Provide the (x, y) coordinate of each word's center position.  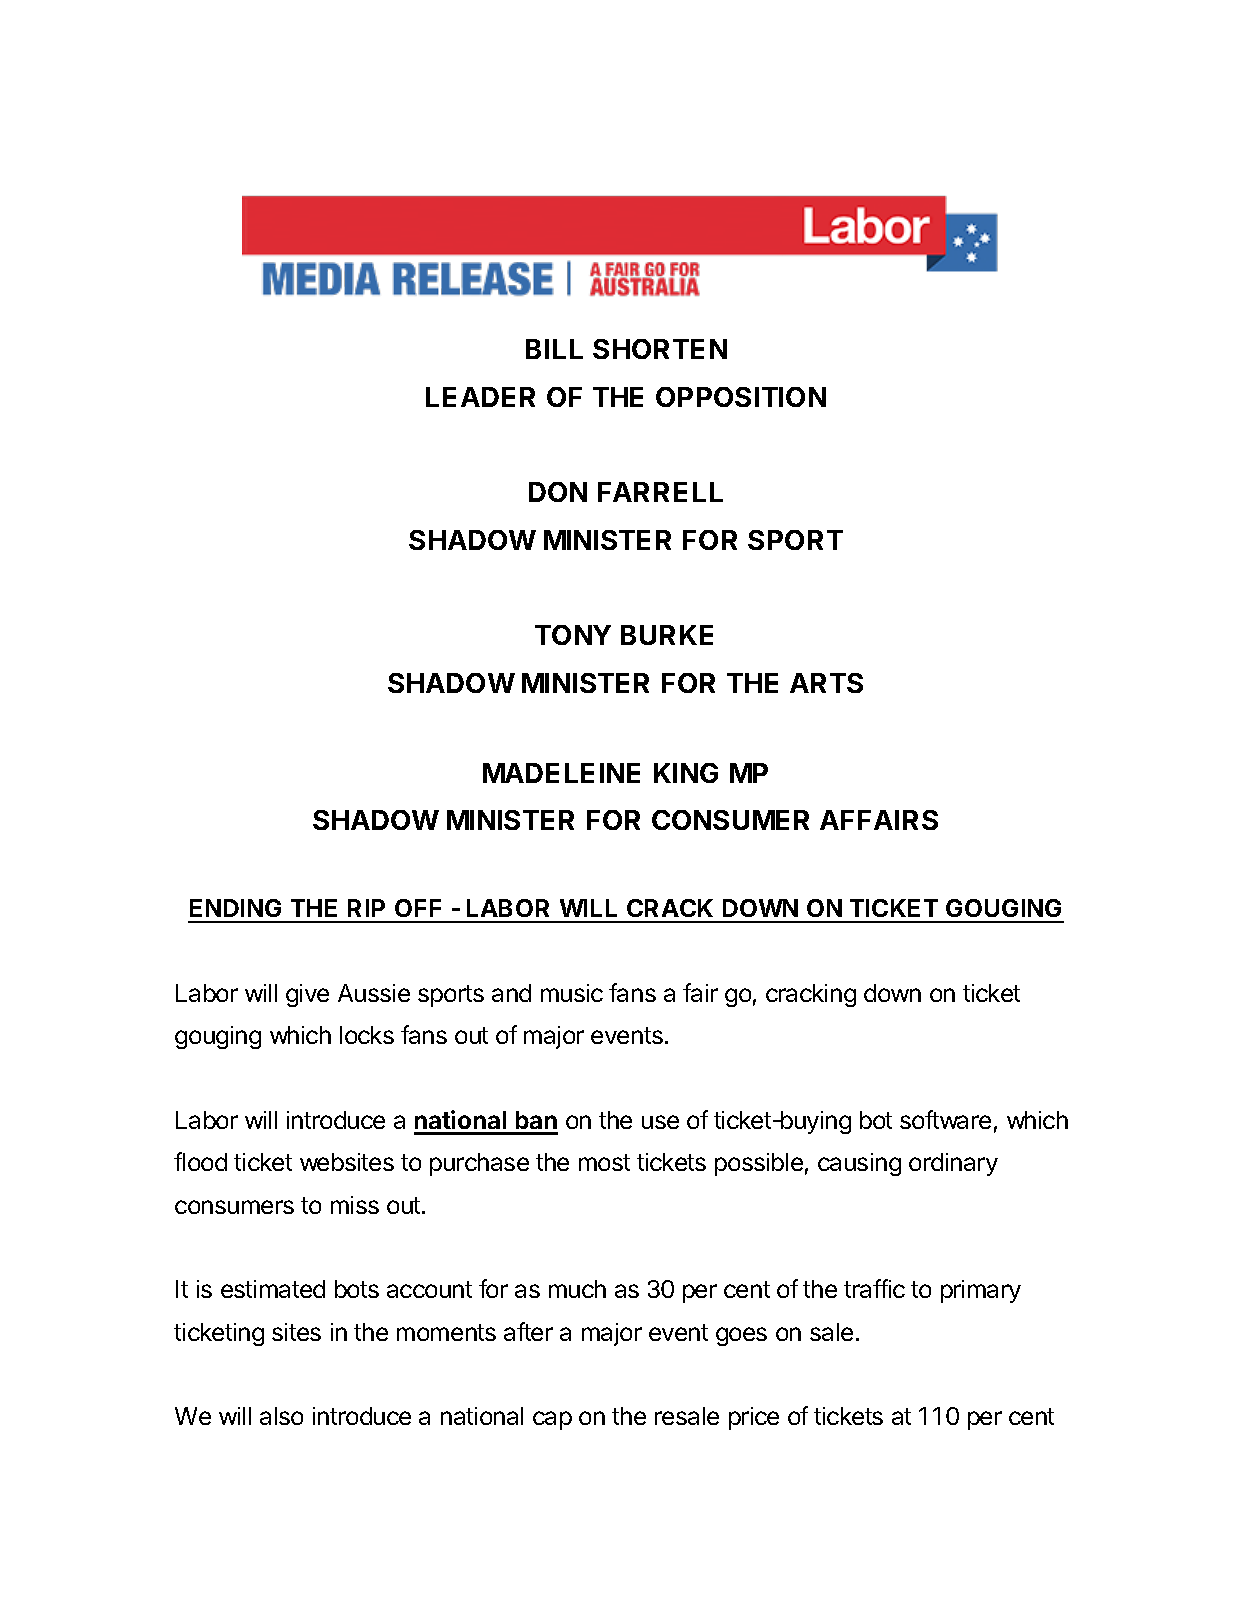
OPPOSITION (741, 397)
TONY (573, 635)
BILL (554, 349)
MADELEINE (561, 773)
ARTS (826, 683)
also (281, 1416)
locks (367, 1035)
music (572, 993)
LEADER (480, 397)
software (945, 1119)
